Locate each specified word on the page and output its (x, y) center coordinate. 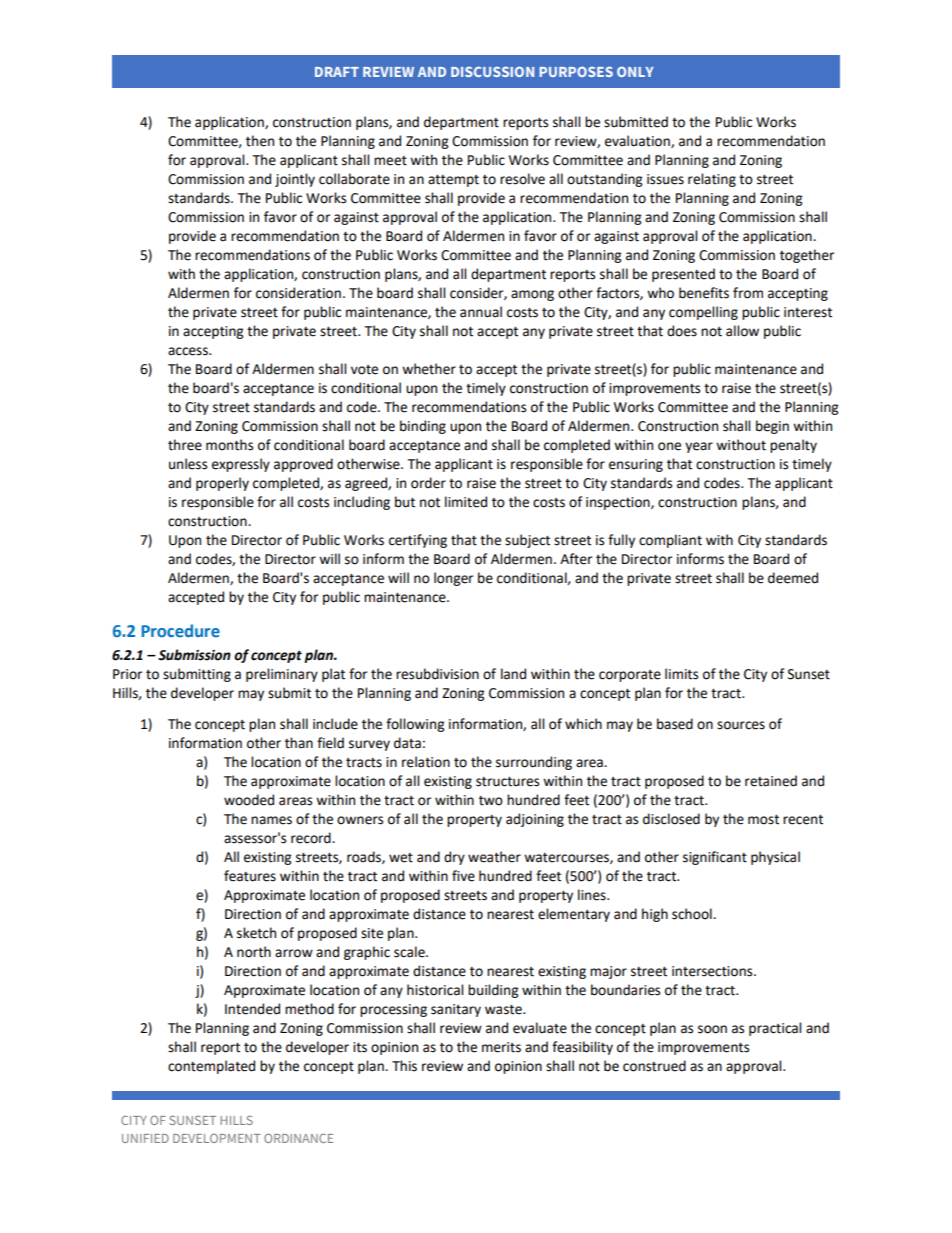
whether (429, 369)
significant (715, 858)
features (250, 876)
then (260, 141)
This (404, 1066)
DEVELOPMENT (217, 1138)
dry (454, 858)
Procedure (181, 630)
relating (712, 180)
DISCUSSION (492, 71)
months (229, 445)
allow (742, 331)
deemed (793, 578)
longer (453, 579)
